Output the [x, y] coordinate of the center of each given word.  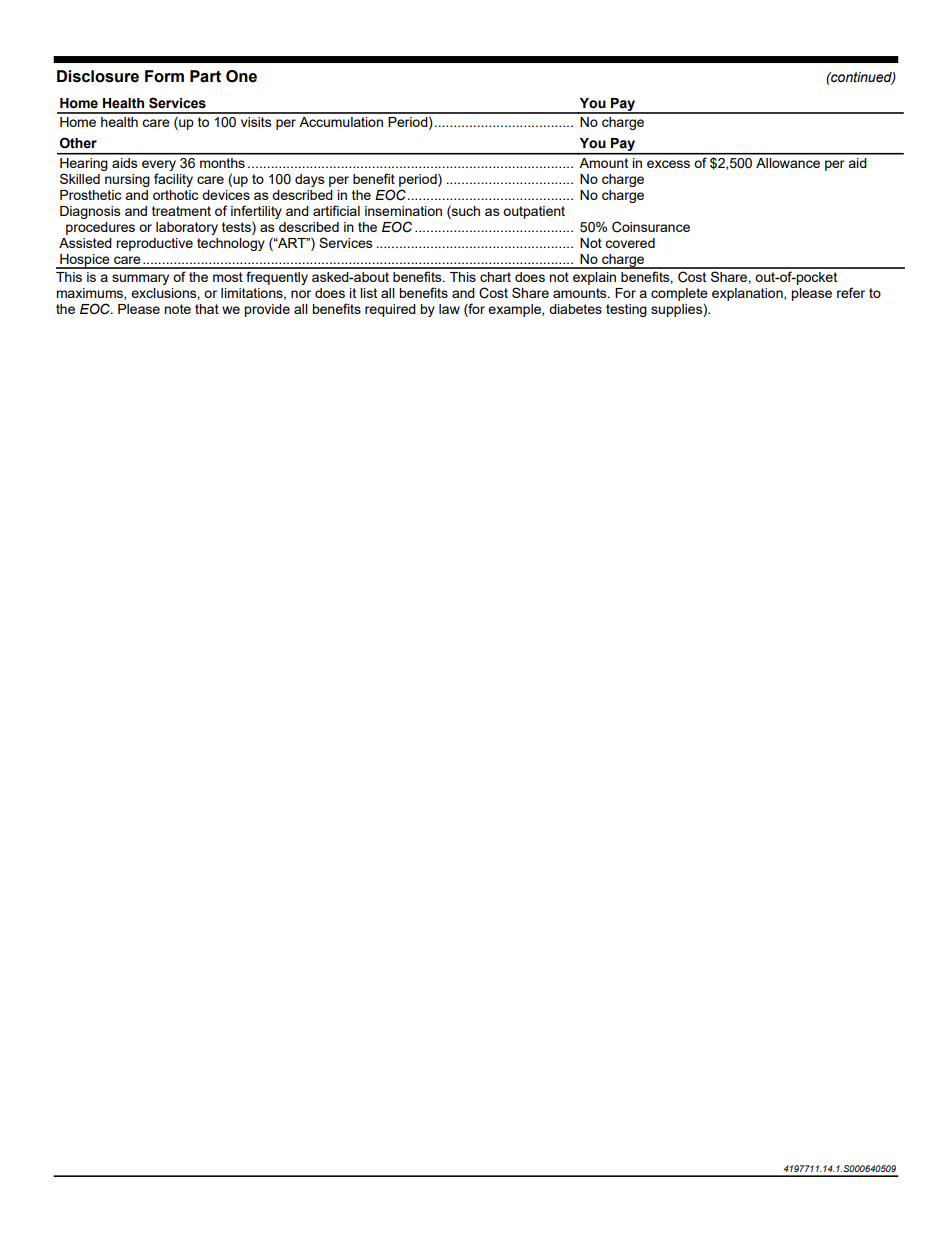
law [449, 309]
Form [164, 76]
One [241, 76]
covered [630, 243]
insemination [403, 211]
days [310, 180]
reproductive [154, 244]
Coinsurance [651, 227]
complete [679, 294]
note [177, 309]
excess [668, 164]
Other [78, 143]
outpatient [534, 212]
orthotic [175, 195]
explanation [748, 294]
